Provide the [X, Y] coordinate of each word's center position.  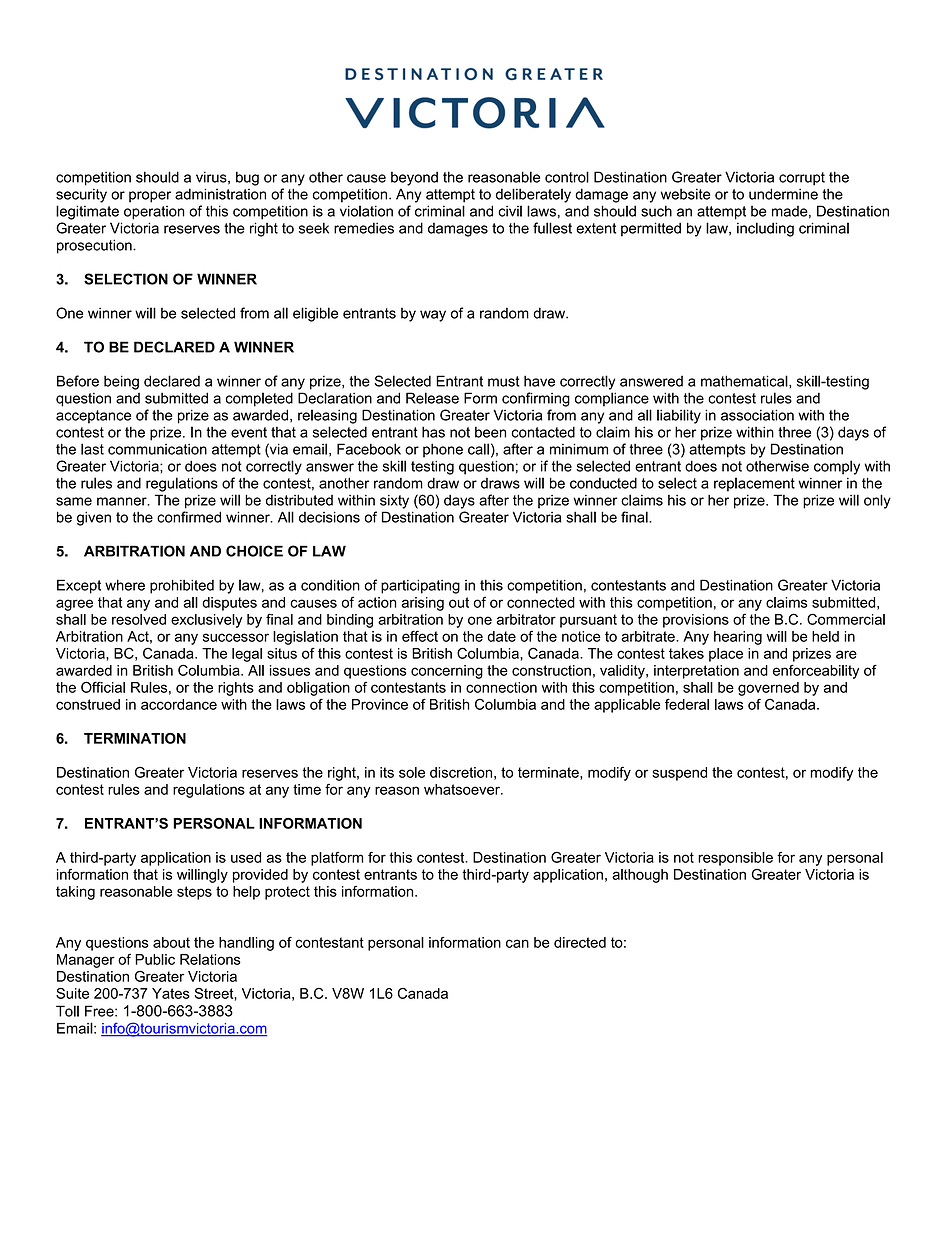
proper [150, 197]
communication [157, 449]
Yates [171, 993]
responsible [735, 859]
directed [580, 942]
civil [510, 211]
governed [768, 689]
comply [837, 467]
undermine [783, 194]
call [478, 449]
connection [501, 687]
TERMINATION [135, 738]
